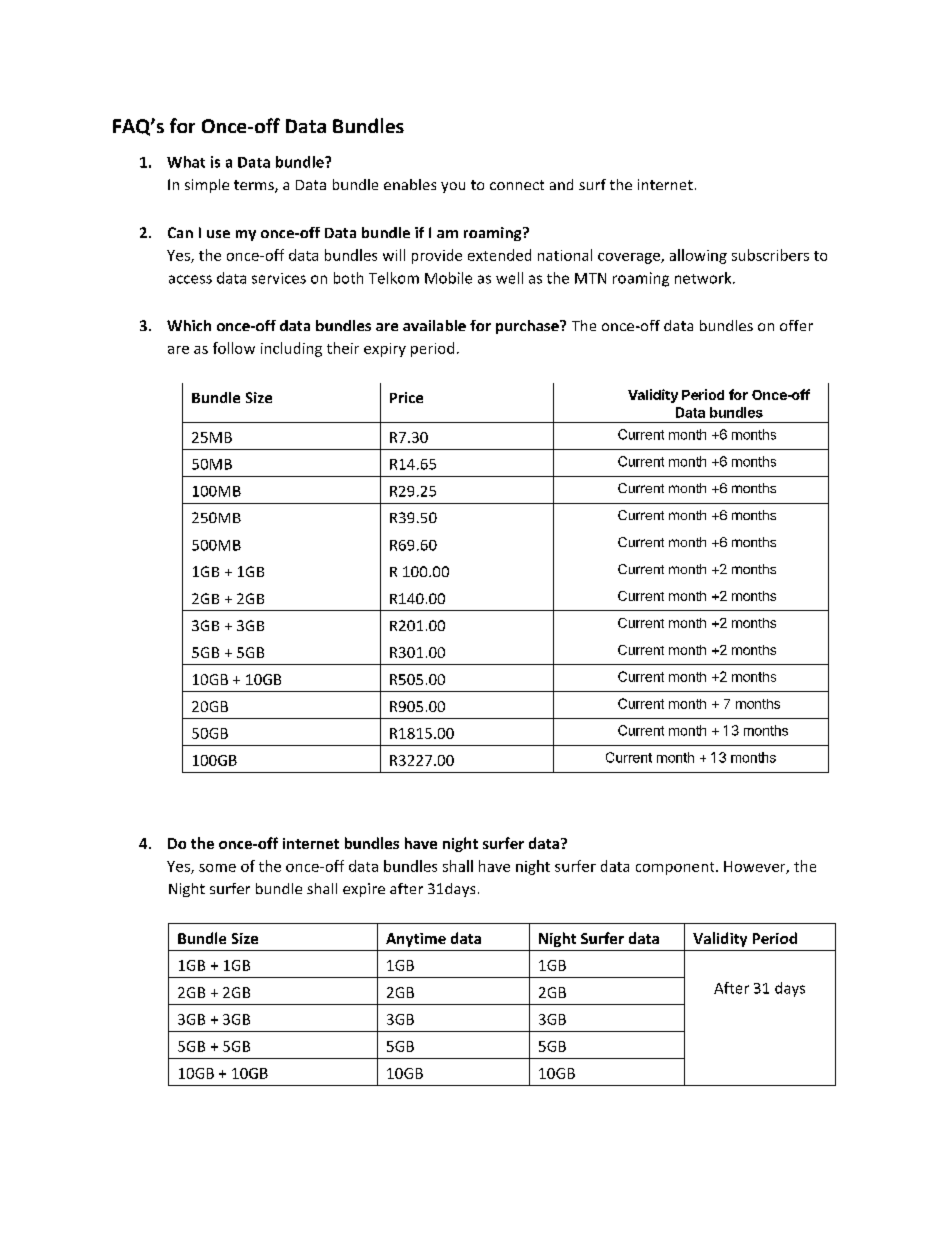  I want to click on terms, so click(255, 186).
